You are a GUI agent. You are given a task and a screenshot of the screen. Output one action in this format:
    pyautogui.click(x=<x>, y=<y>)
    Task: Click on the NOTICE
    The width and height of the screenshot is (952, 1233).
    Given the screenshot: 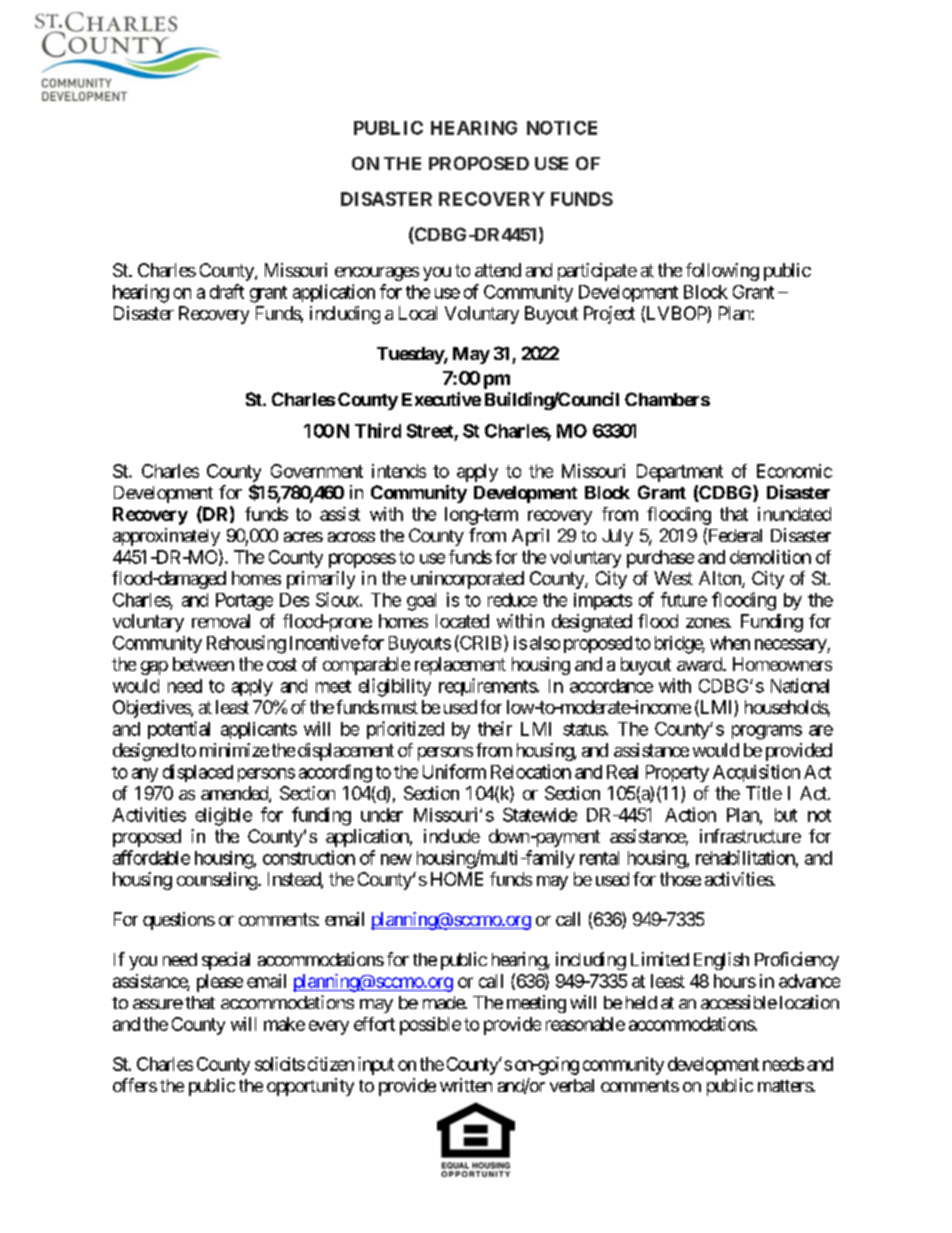 What is the action you would take?
    pyautogui.click(x=562, y=128)
